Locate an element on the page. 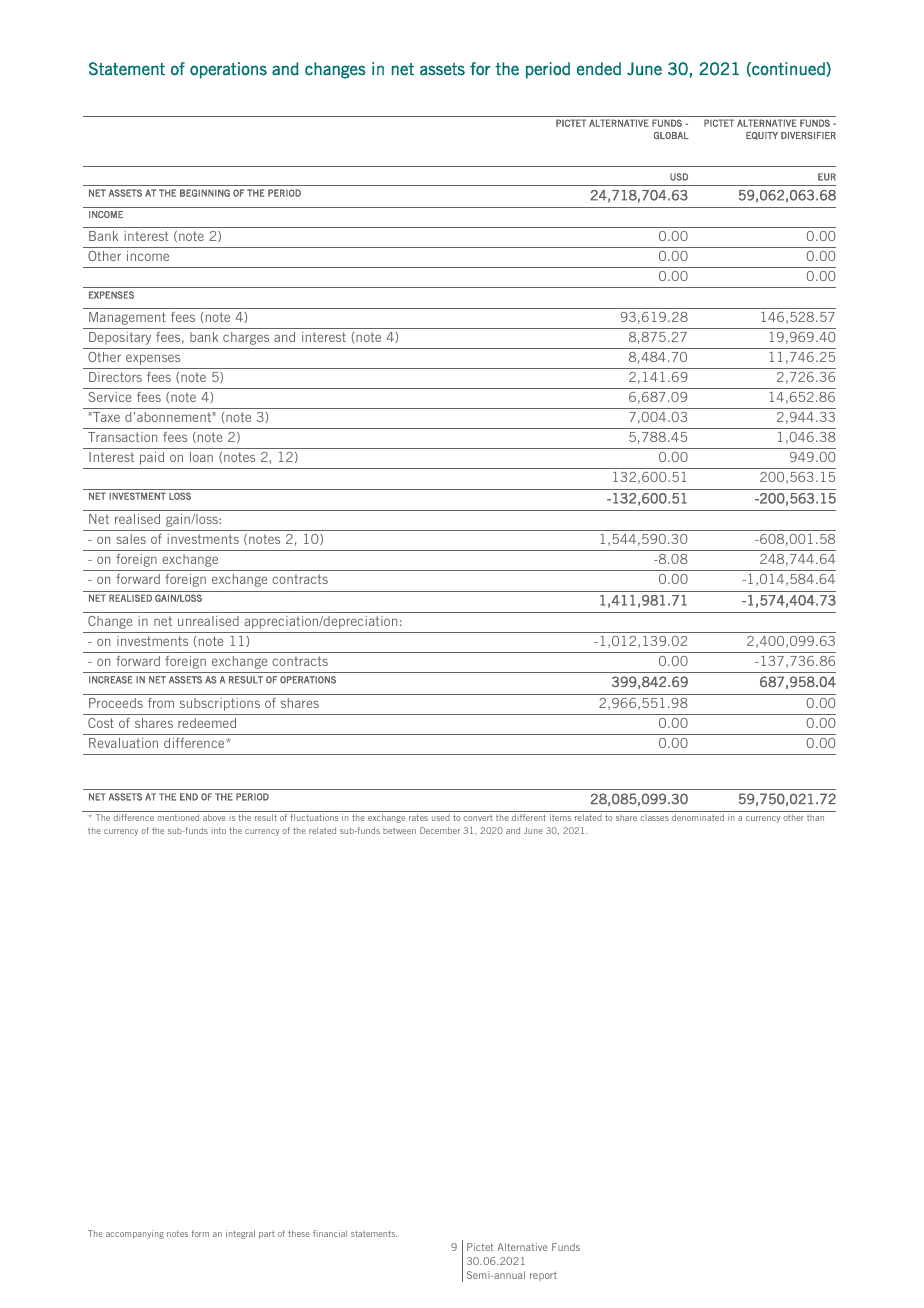 The height and width of the page is (1308, 924). loan is located at coordinates (201, 457).
